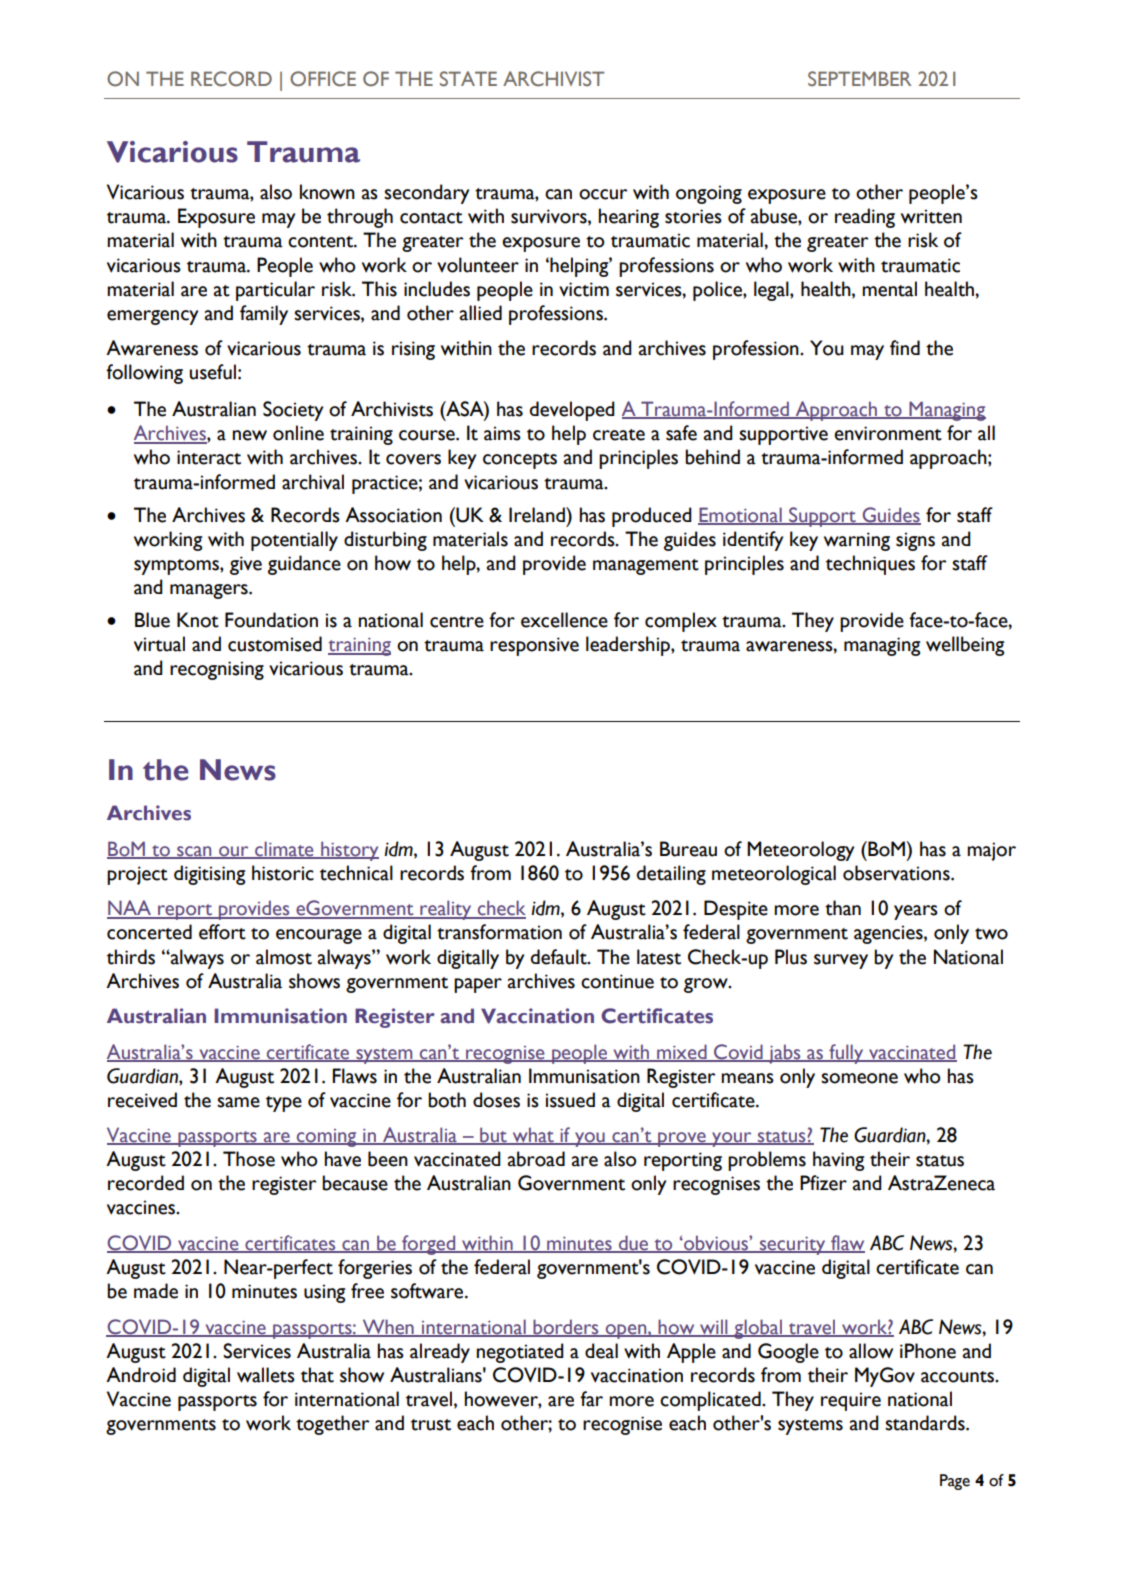 The height and width of the screenshot is (1590, 1124). Describe the element at coordinates (246, 565) in the screenshot. I see `give` at that location.
